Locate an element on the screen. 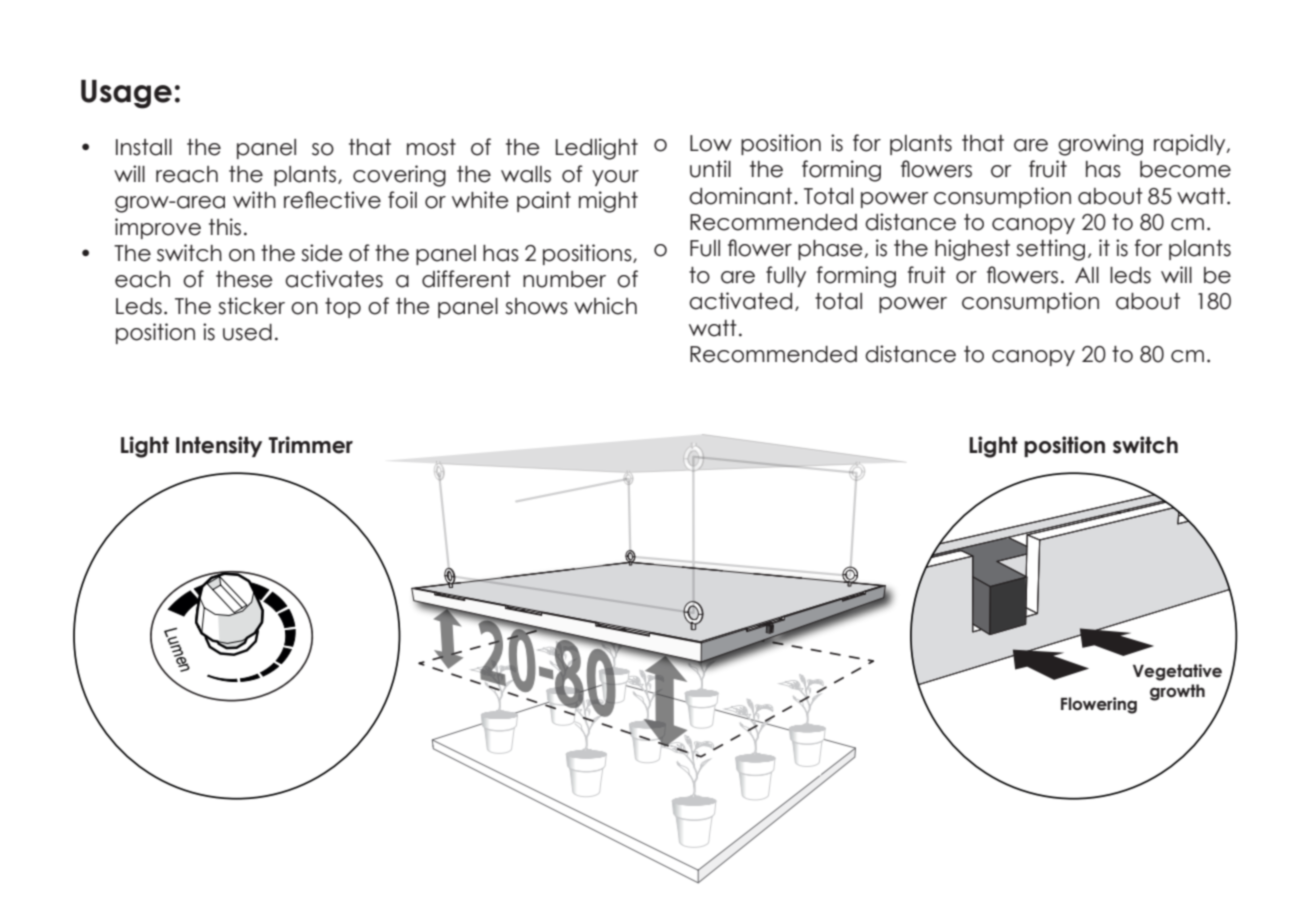  Vegetative is located at coordinates (1177, 672).
